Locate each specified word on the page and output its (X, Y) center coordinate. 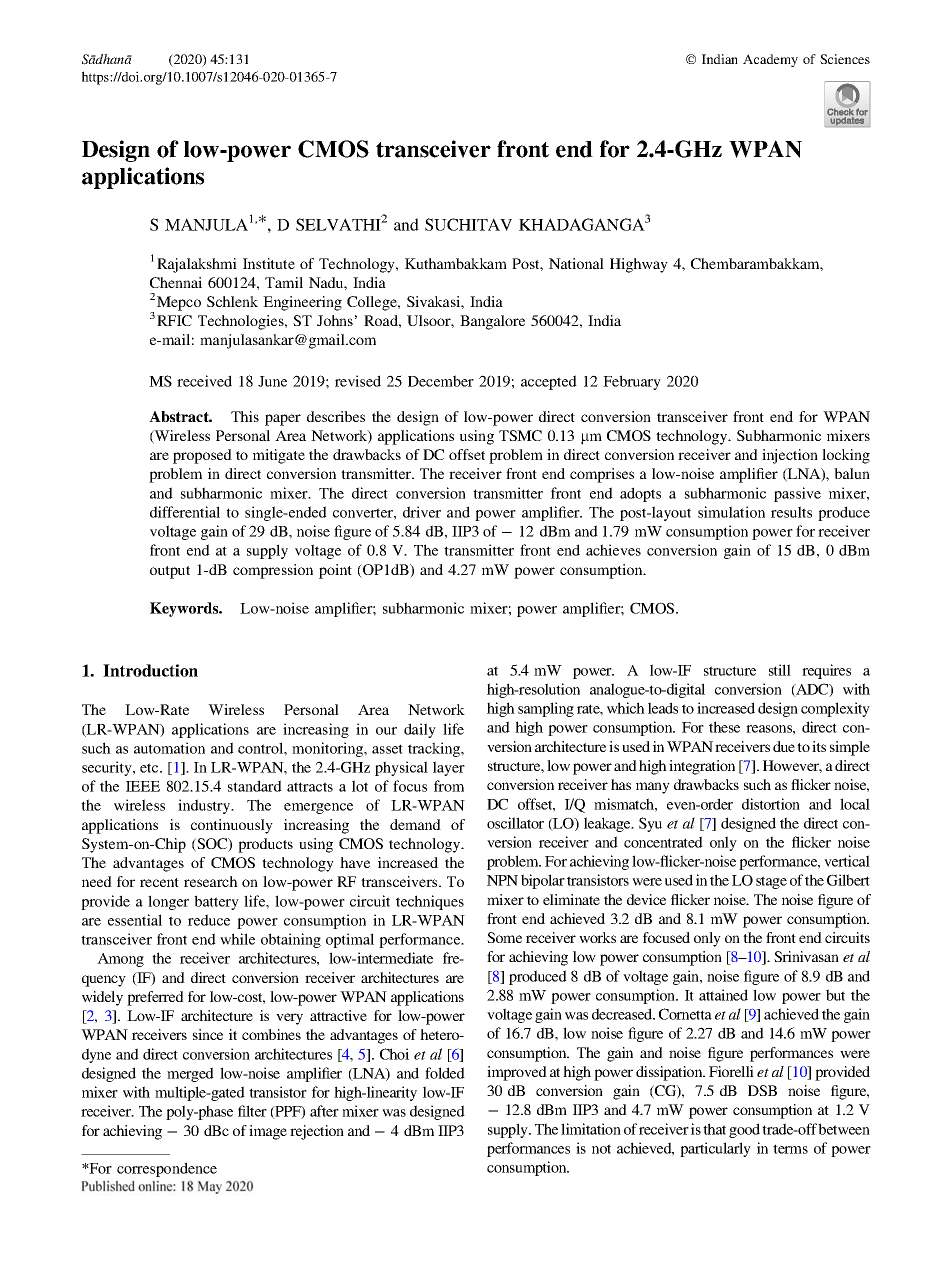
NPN (502, 880)
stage (771, 882)
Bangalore (492, 322)
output (170, 572)
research (211, 881)
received (204, 381)
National (576, 263)
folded (445, 1073)
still (780, 670)
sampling (546, 709)
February (632, 382)
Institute (269, 263)
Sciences (845, 59)
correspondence (167, 1169)
